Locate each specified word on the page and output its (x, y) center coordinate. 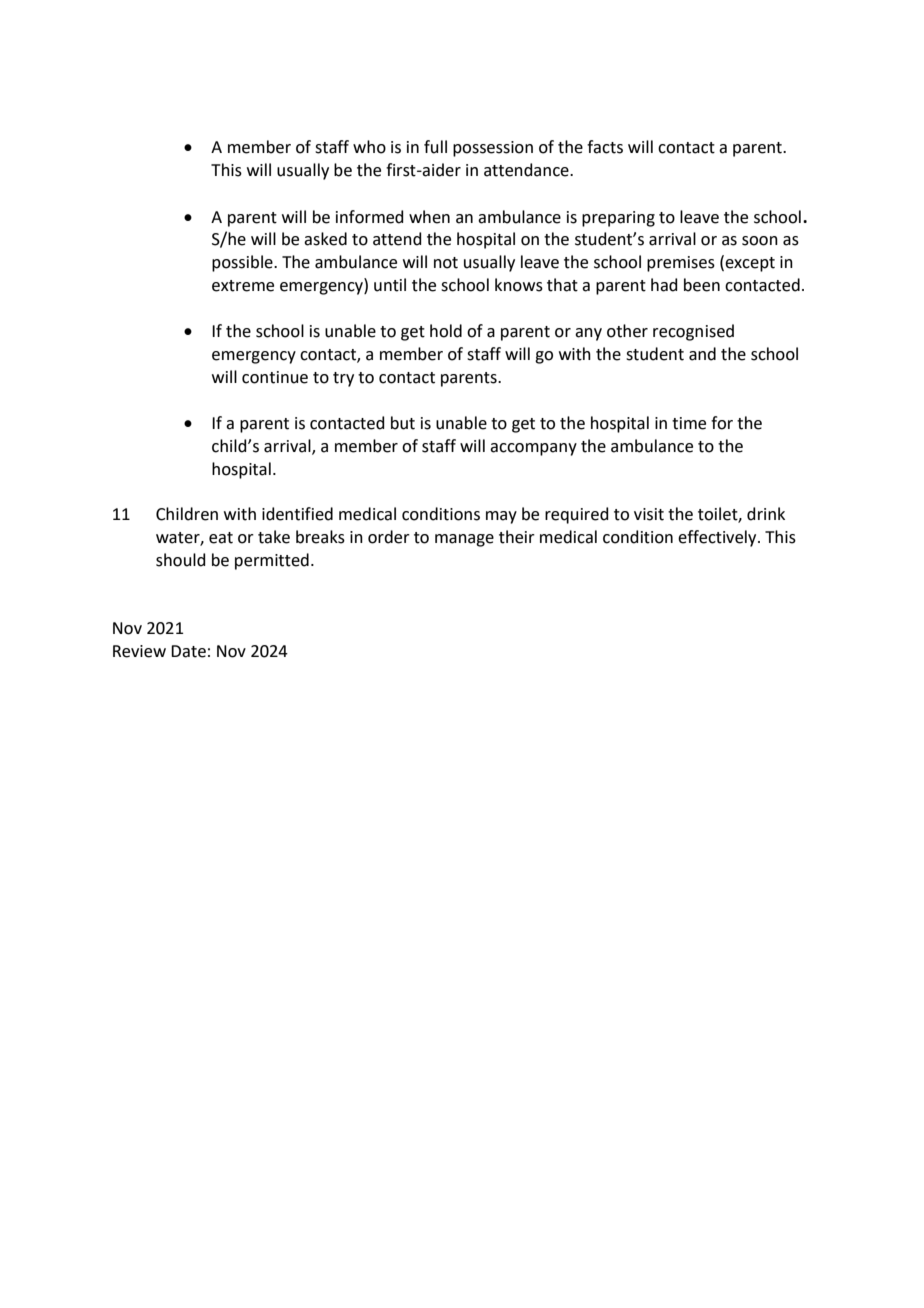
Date (188, 651)
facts (605, 147)
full (435, 147)
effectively (718, 538)
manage (464, 540)
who (369, 147)
